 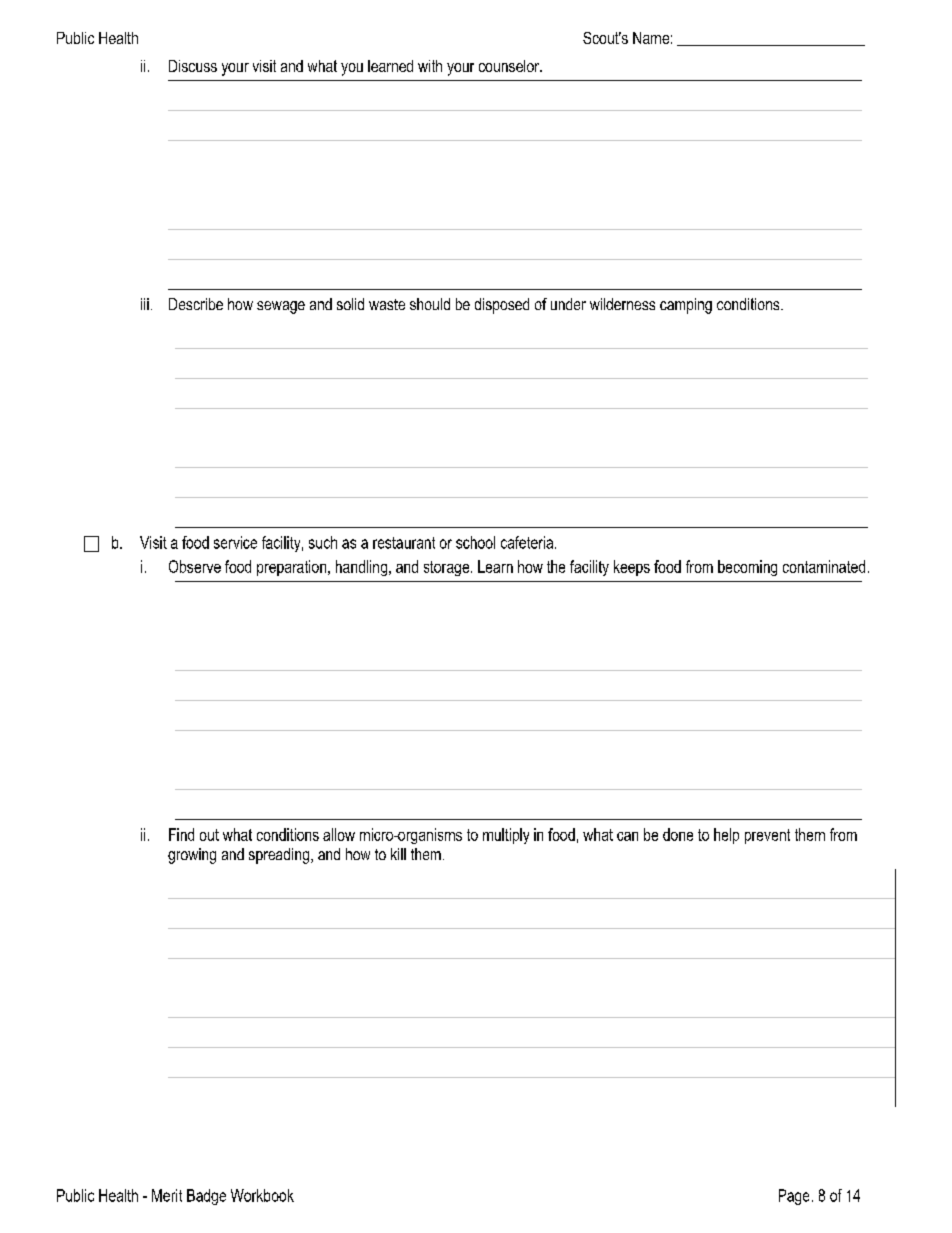 What do you see at coordinates (235, 542) in the screenshot?
I see `service` at bounding box center [235, 542].
